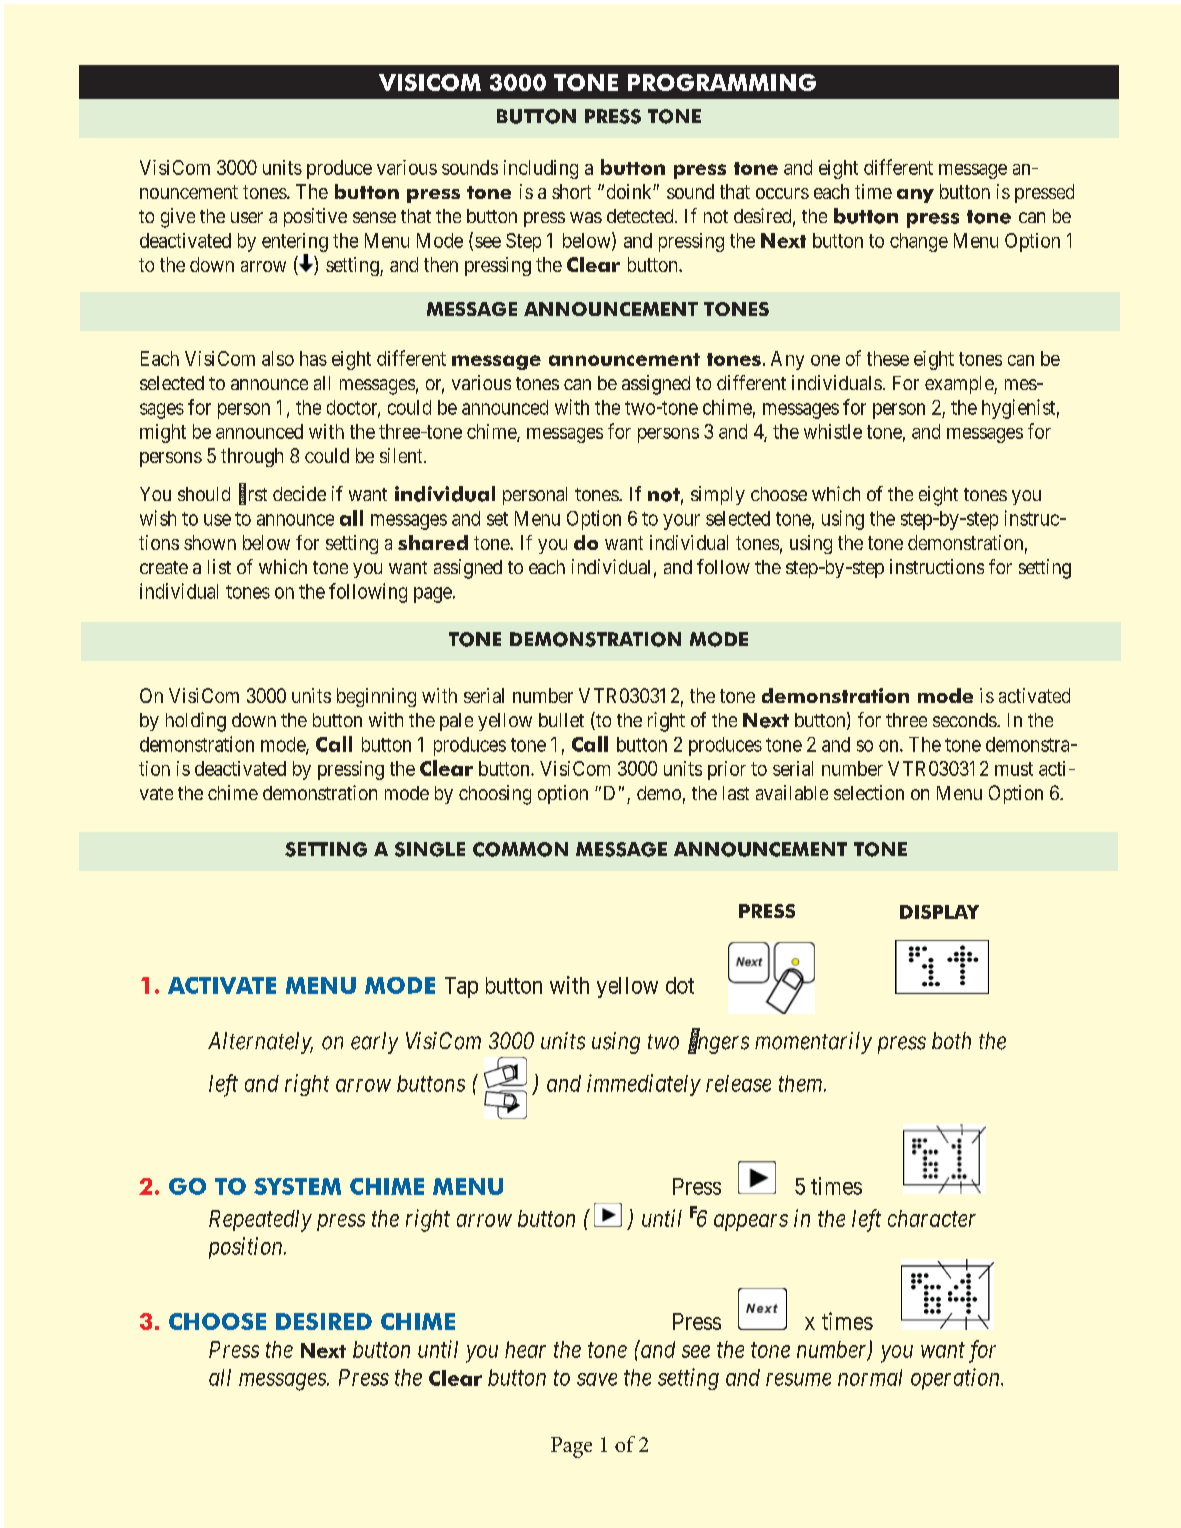 The height and width of the document is (1528, 1181). Describe the element at coordinates (644, 1085) in the document. I see `immediately` at that location.
